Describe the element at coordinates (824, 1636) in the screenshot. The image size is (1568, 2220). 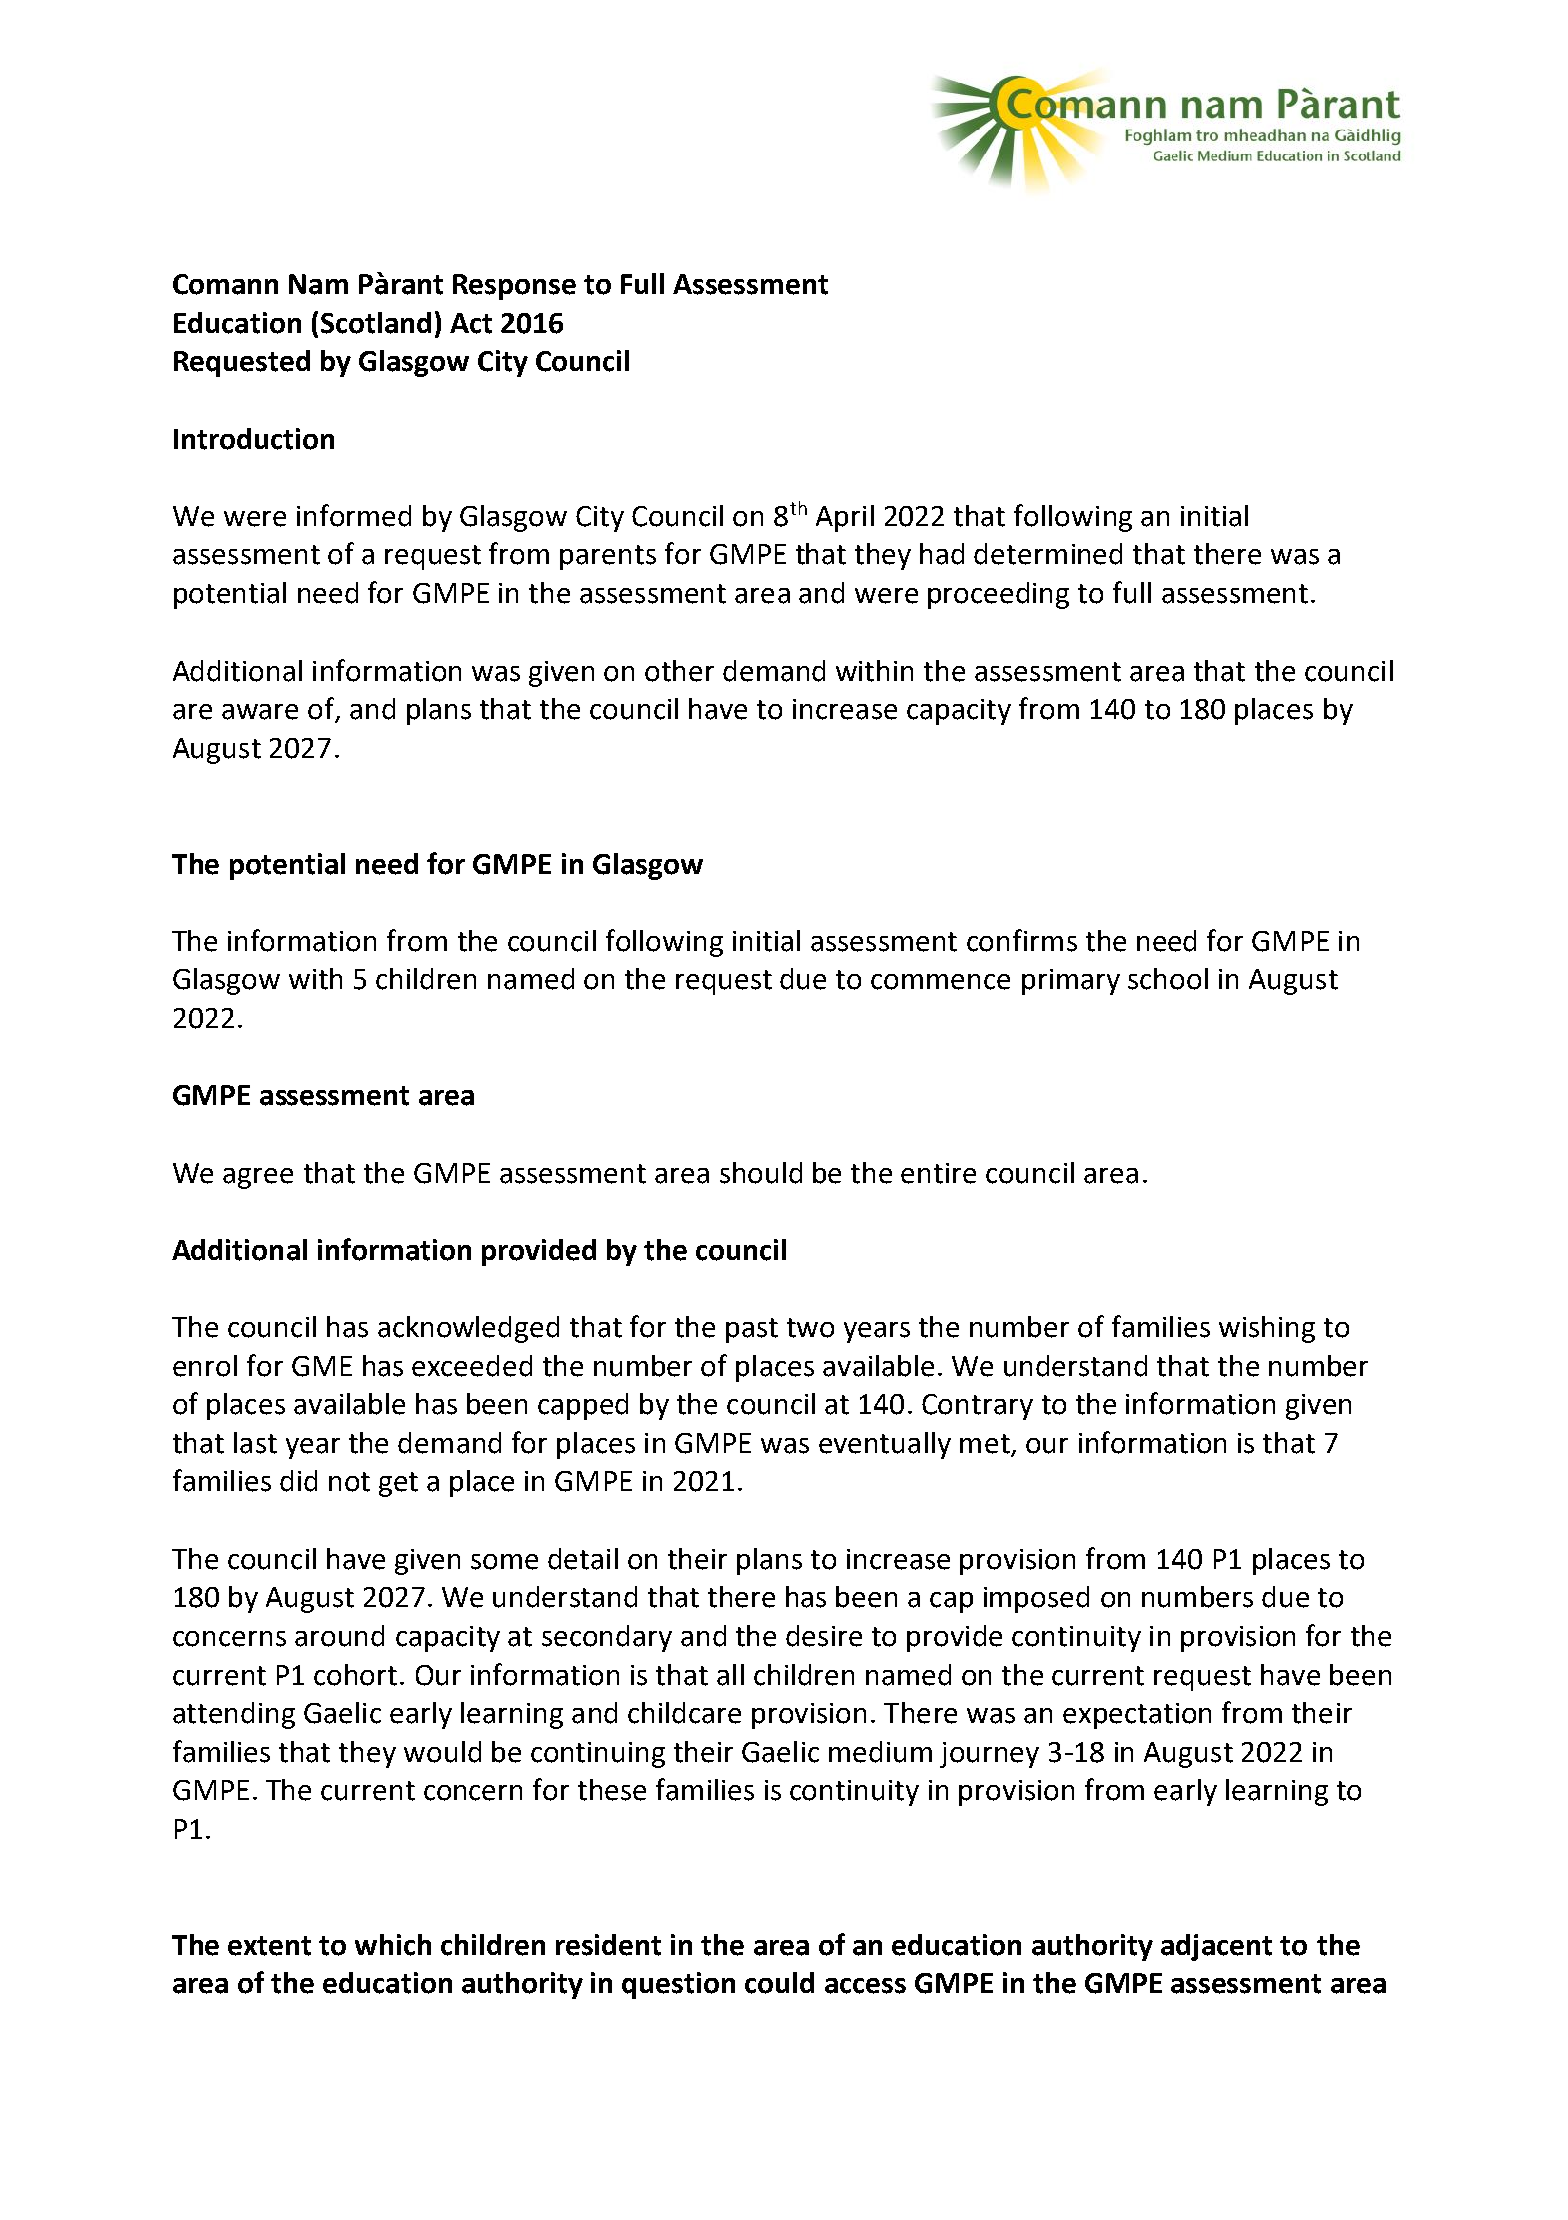
I see `desire` at that location.
